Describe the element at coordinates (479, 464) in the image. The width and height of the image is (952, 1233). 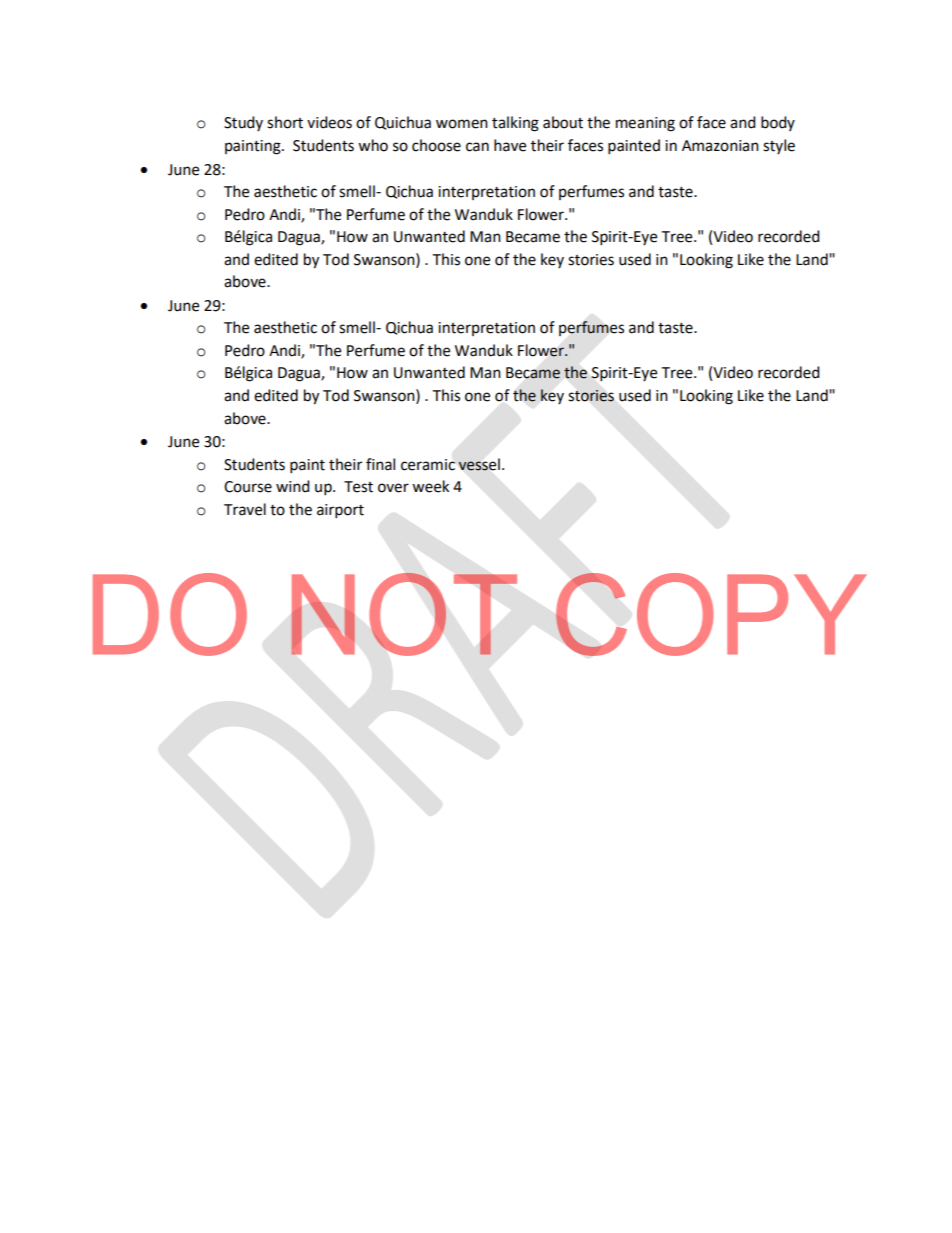
I see `vessel` at that location.
